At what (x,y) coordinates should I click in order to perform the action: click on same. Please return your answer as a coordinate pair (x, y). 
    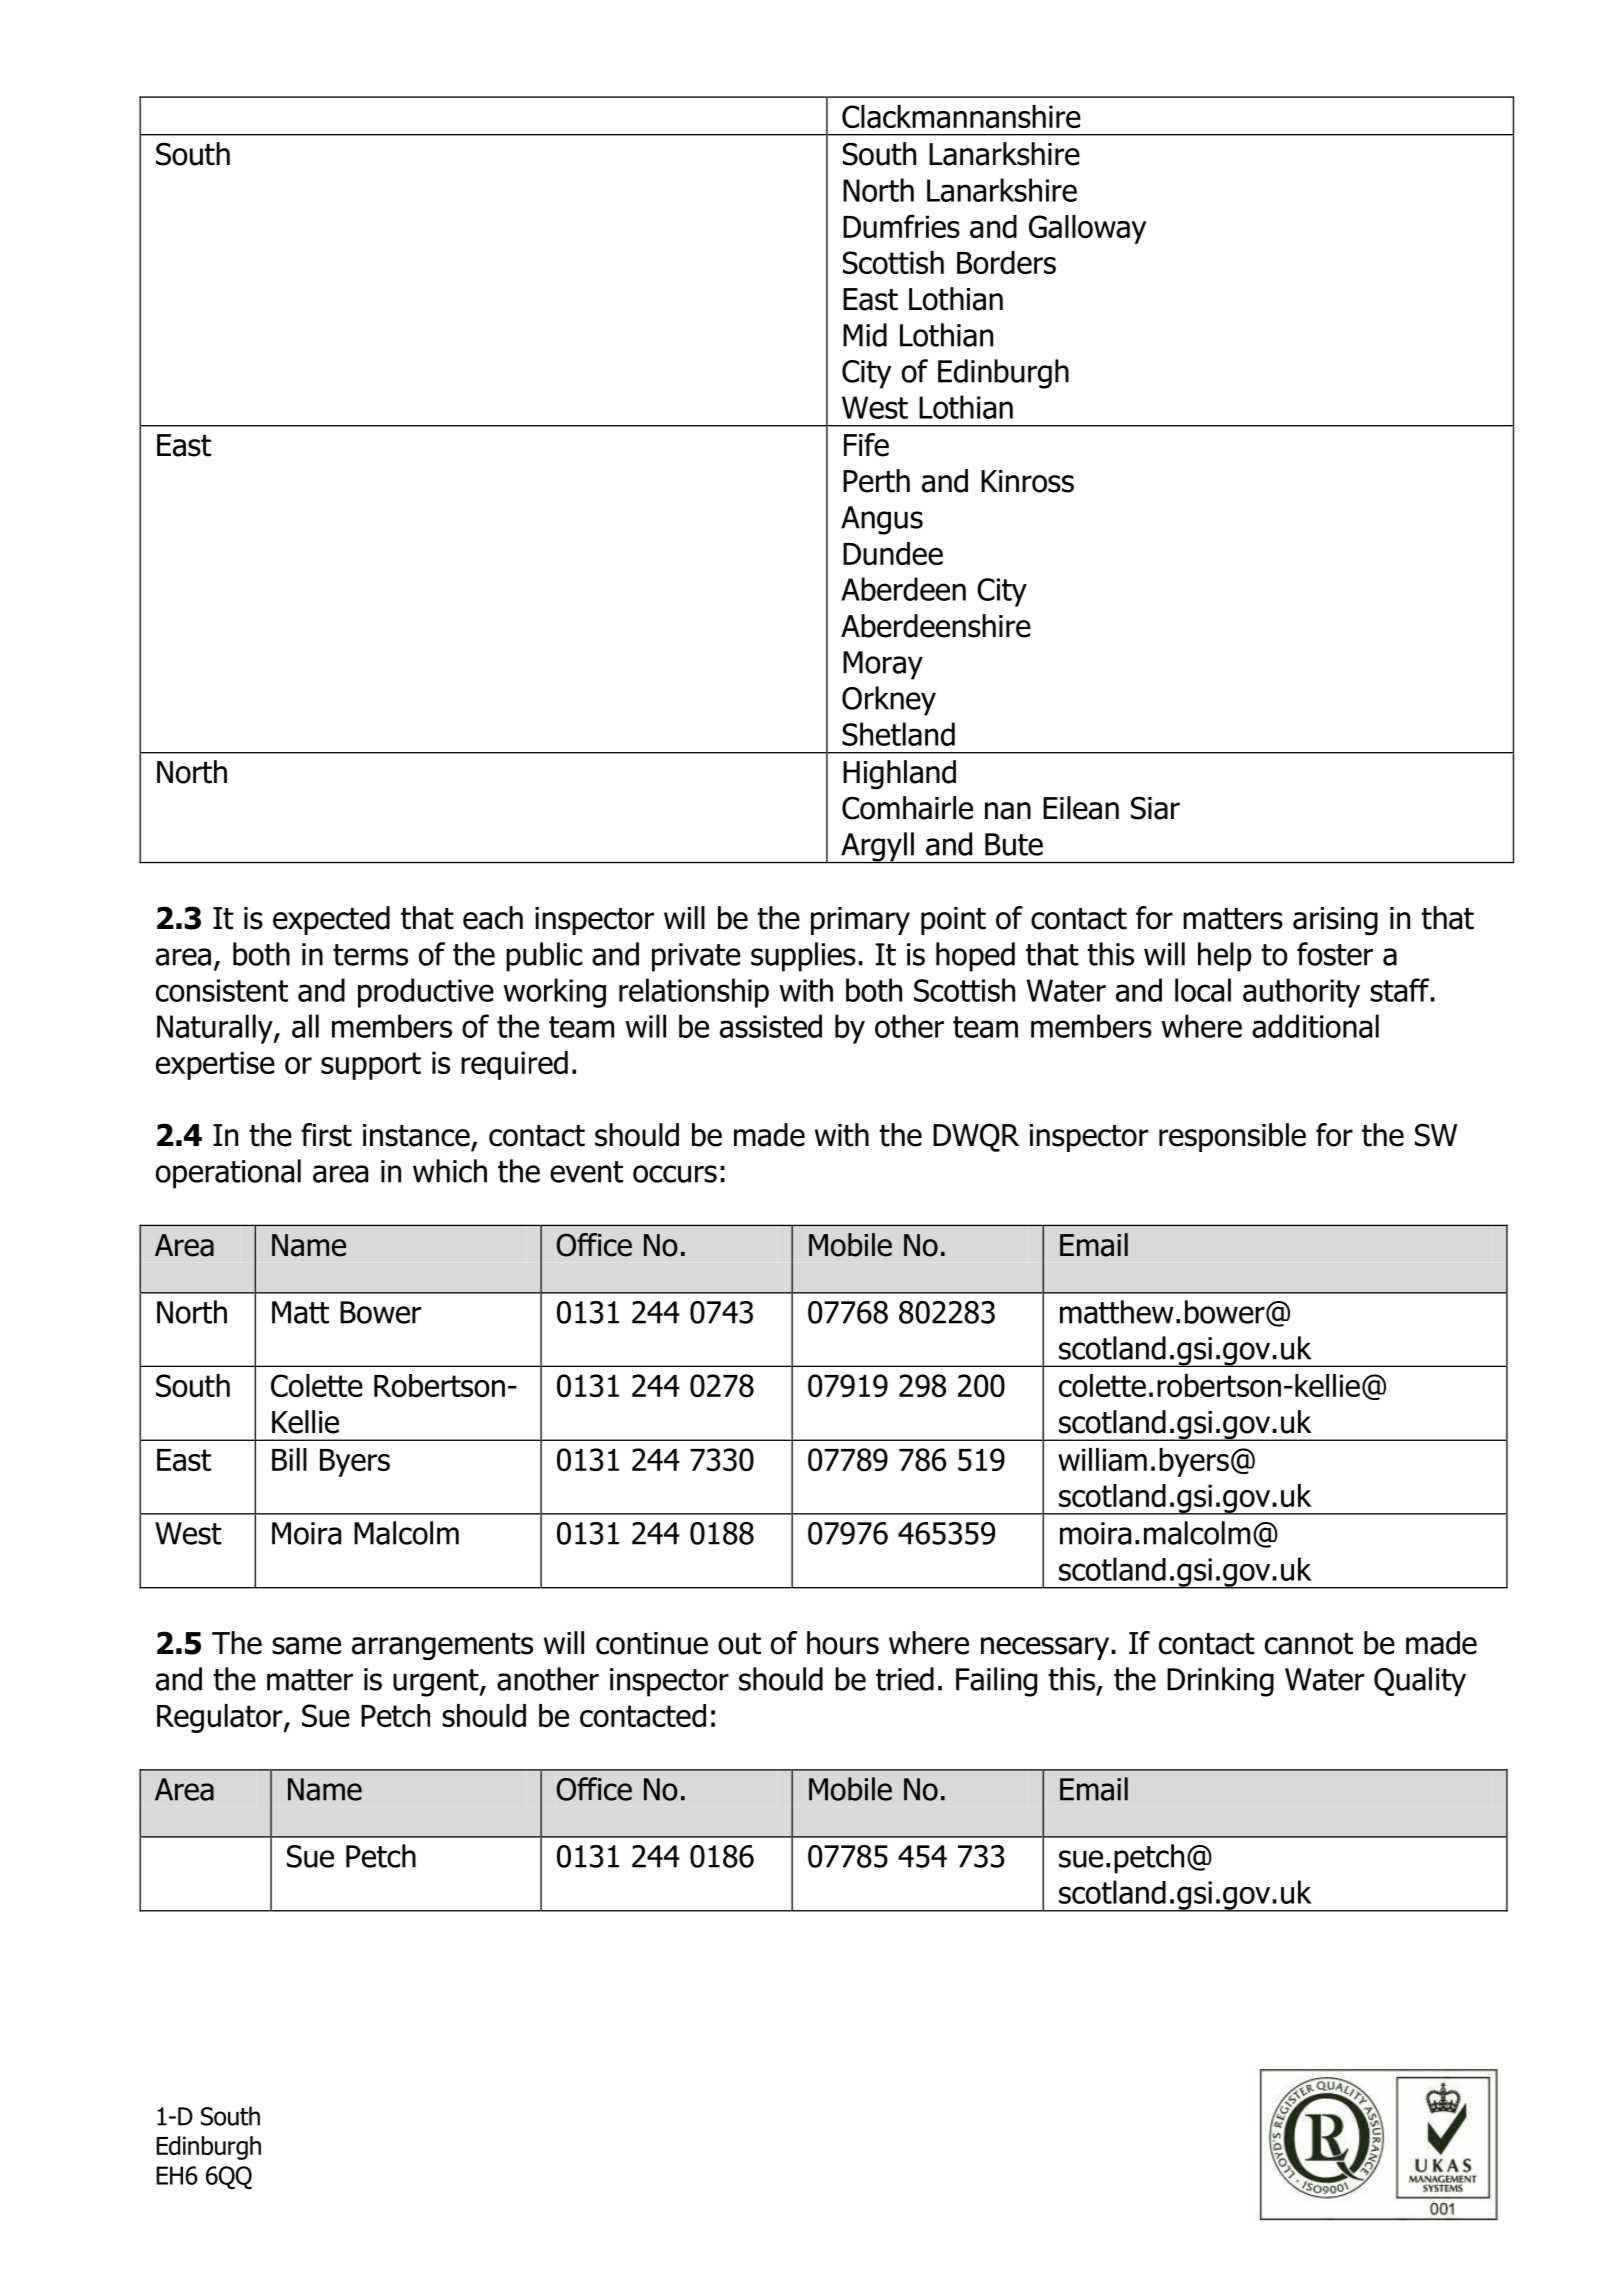
    Looking at the image, I should click on (306, 1646).
